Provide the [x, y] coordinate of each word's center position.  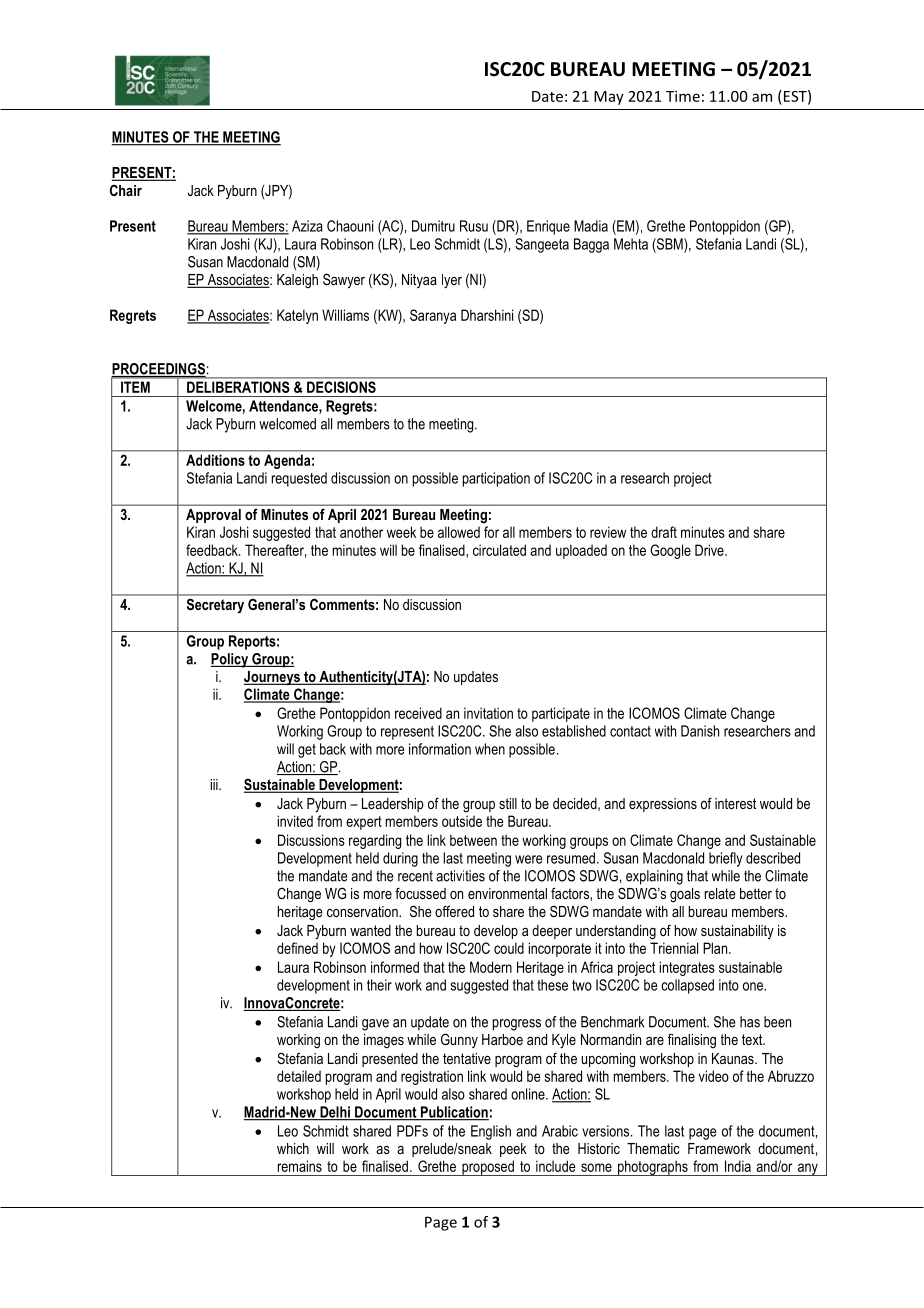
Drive [710, 550]
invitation [488, 713]
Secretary [215, 606]
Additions [215, 460]
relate [720, 893]
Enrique [548, 227]
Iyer [452, 281]
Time [683, 96]
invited [295, 821]
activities [460, 876]
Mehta [631, 244]
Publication [453, 1113]
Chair [126, 190]
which [293, 1148]
